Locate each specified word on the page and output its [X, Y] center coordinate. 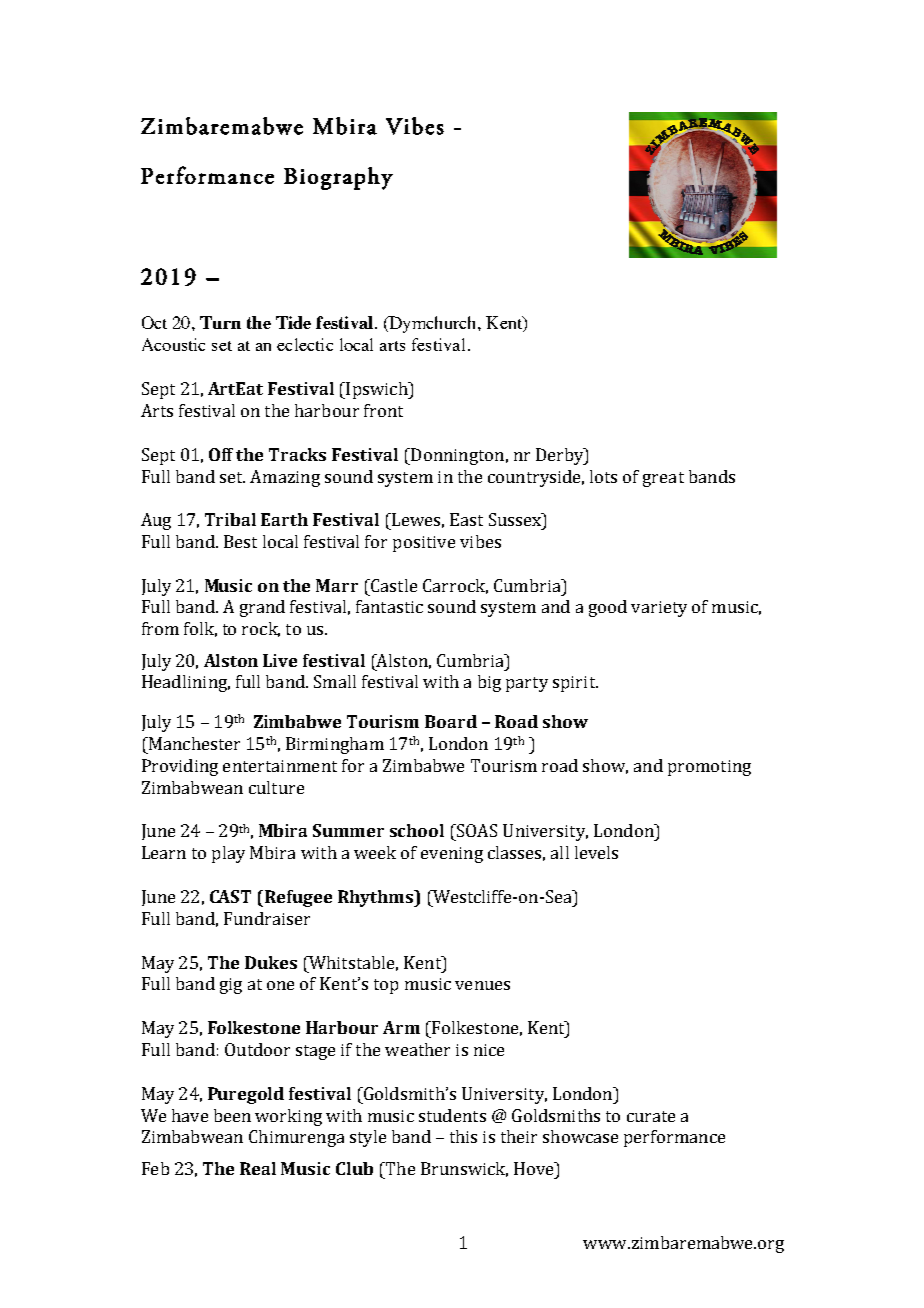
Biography [338, 178]
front [383, 410]
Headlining [186, 683]
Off [223, 454]
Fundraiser [267, 918]
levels [596, 852]
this [463, 1136]
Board [451, 721]
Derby [561, 456]
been [232, 1115]
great [663, 479]
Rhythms [377, 898]
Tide [293, 322]
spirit [575, 684]
